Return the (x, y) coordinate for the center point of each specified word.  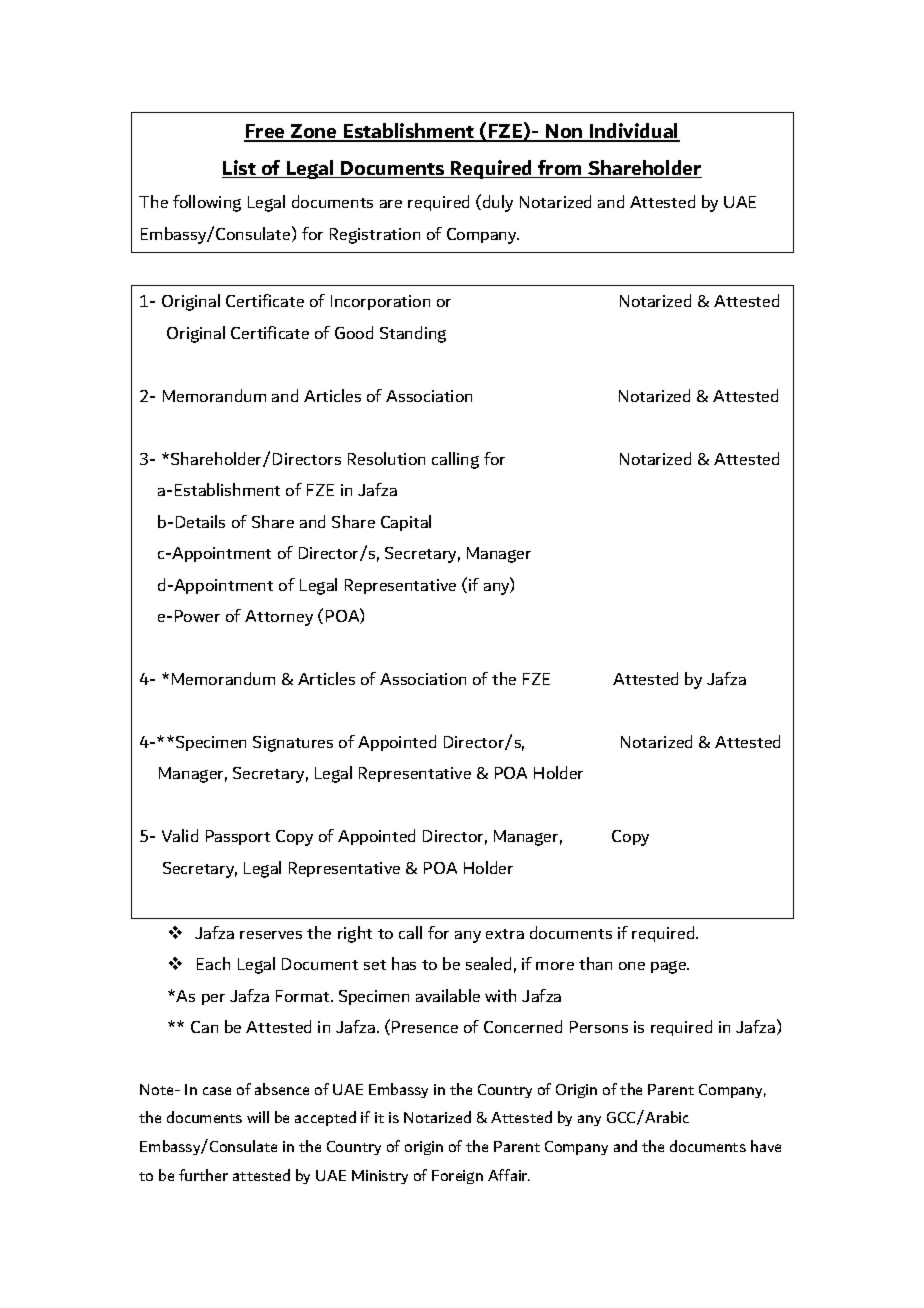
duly (498, 203)
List (240, 169)
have (766, 1146)
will (258, 1117)
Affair (509, 1175)
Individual (634, 132)
